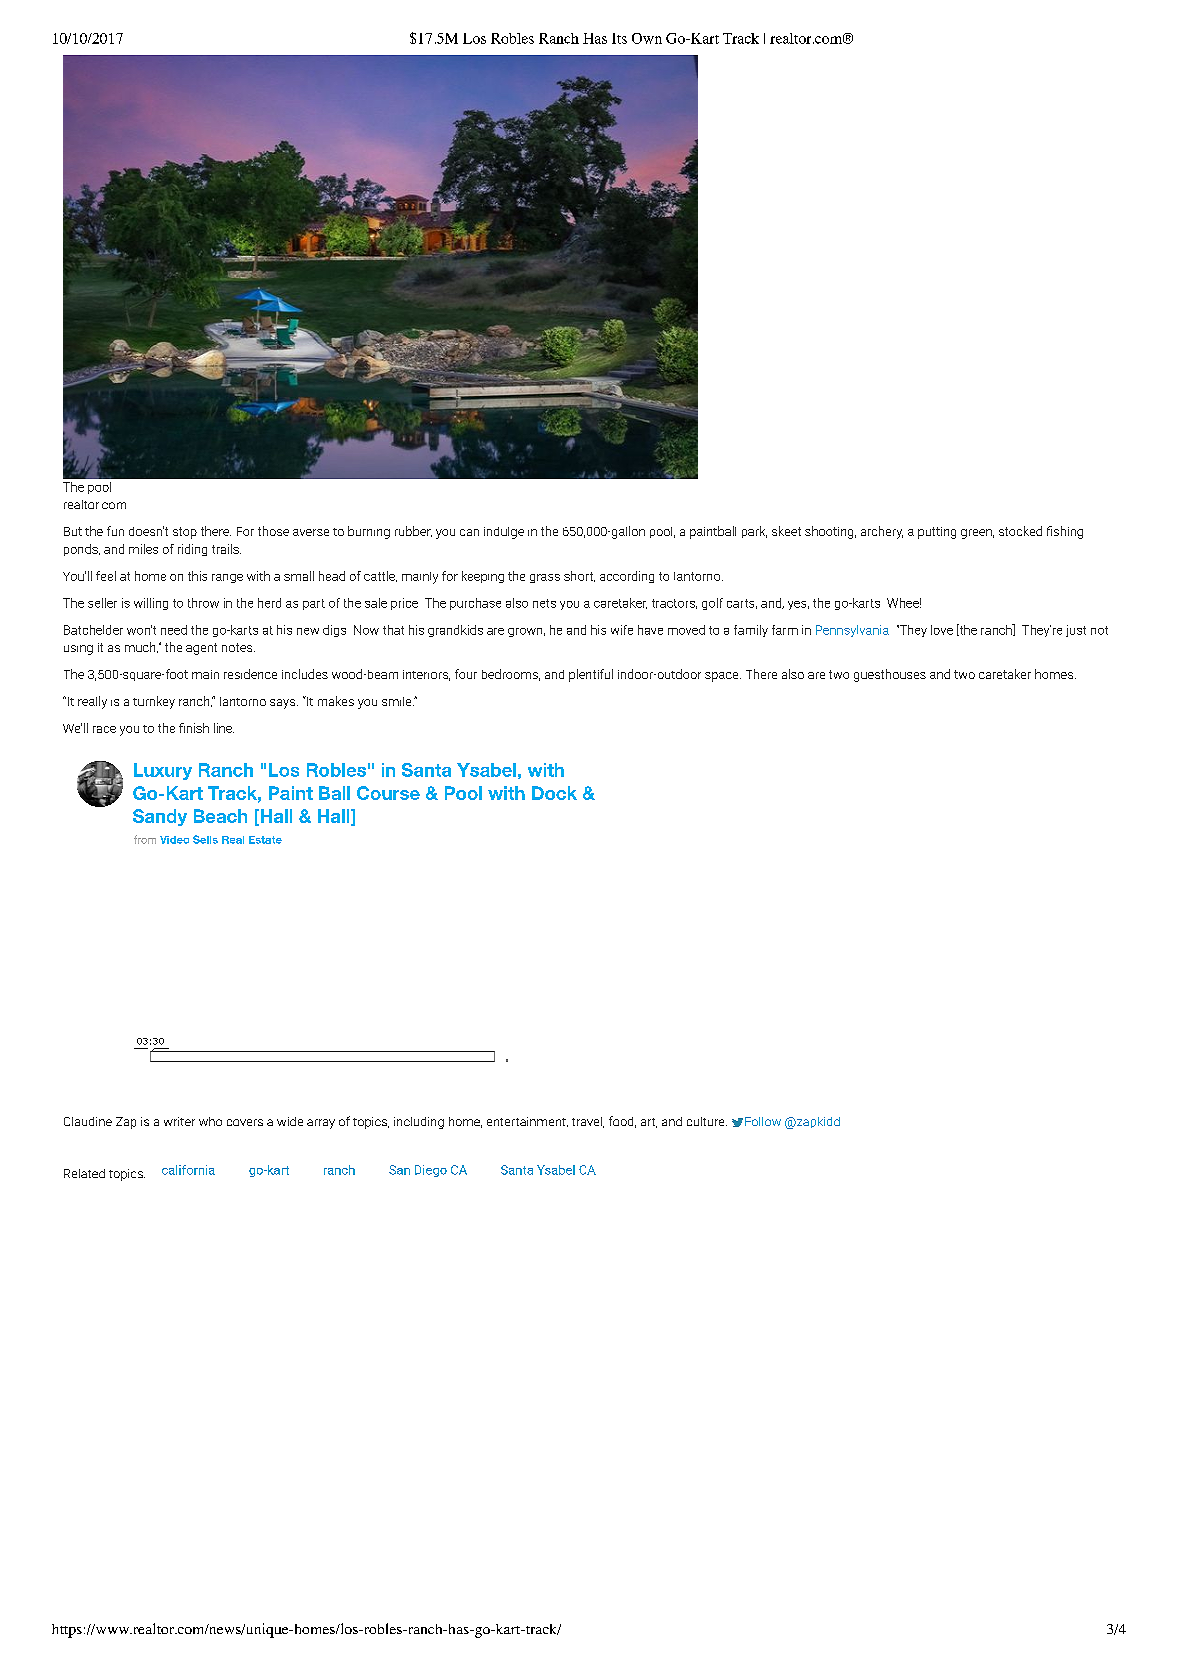 This image has height=1668, width=1178. What do you see at coordinates (588, 1122) in the image?
I see `travel` at bounding box center [588, 1122].
